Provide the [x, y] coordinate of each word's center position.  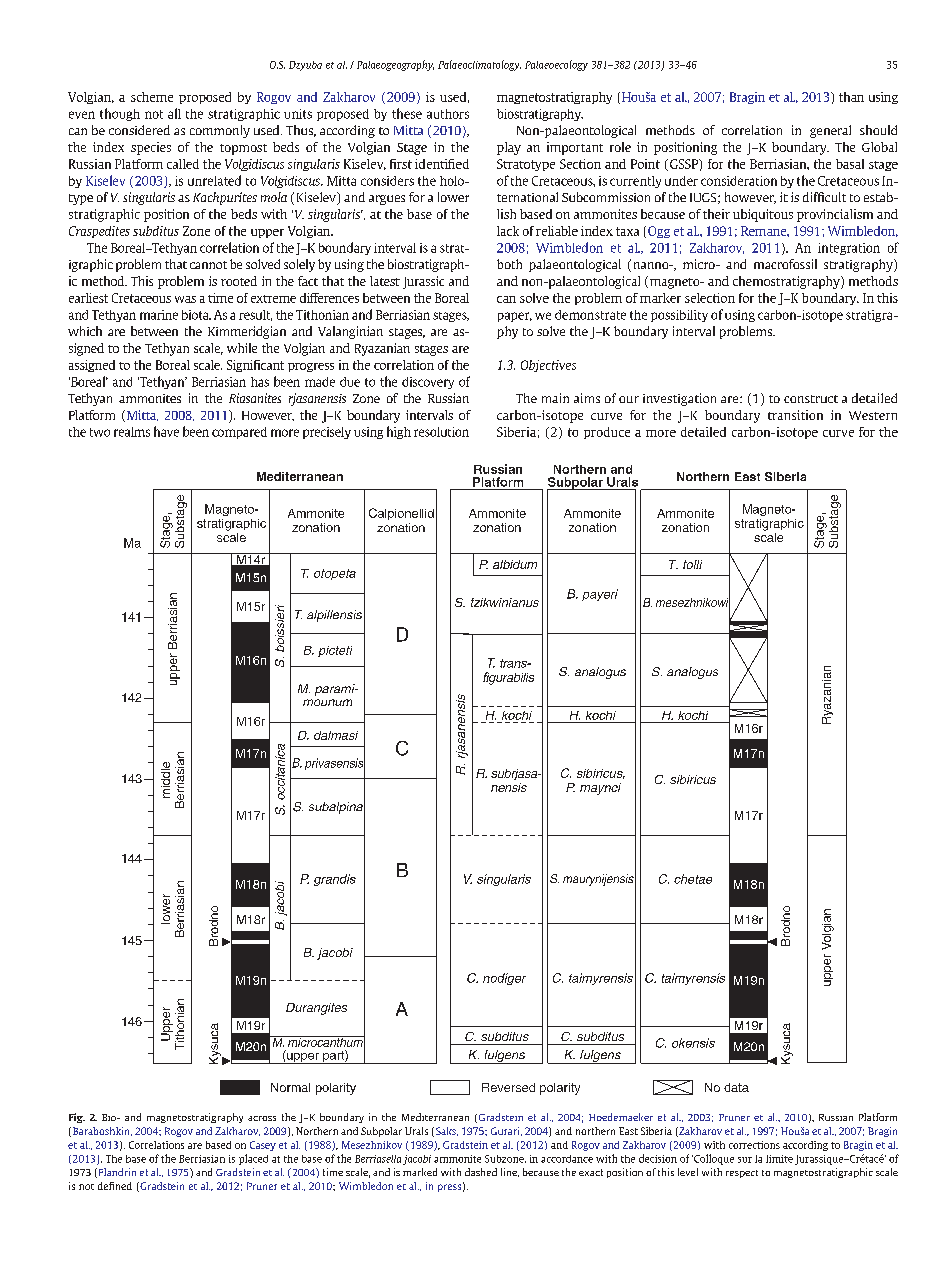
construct [811, 399]
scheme [152, 97]
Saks [447, 1131]
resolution [441, 432]
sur [745, 1160]
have [166, 431]
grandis [335, 880]
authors [448, 114]
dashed [481, 1172]
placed [253, 1159]
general [830, 131]
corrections [754, 1145]
